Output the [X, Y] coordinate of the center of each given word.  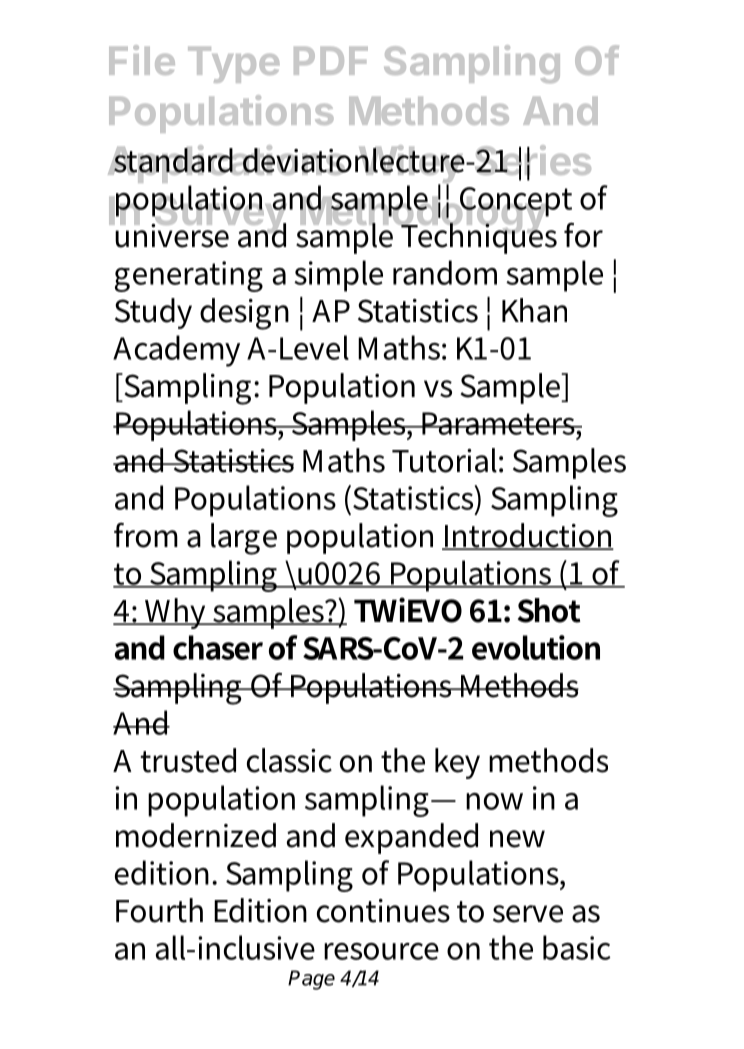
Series [531, 161]
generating [189, 276]
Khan [534, 310]
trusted [188, 760]
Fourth [159, 910]
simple [338, 276]
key [457, 763]
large [244, 539]
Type [233, 65]
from [146, 535]
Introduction [528, 536]
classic [289, 760]
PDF [331, 61]
